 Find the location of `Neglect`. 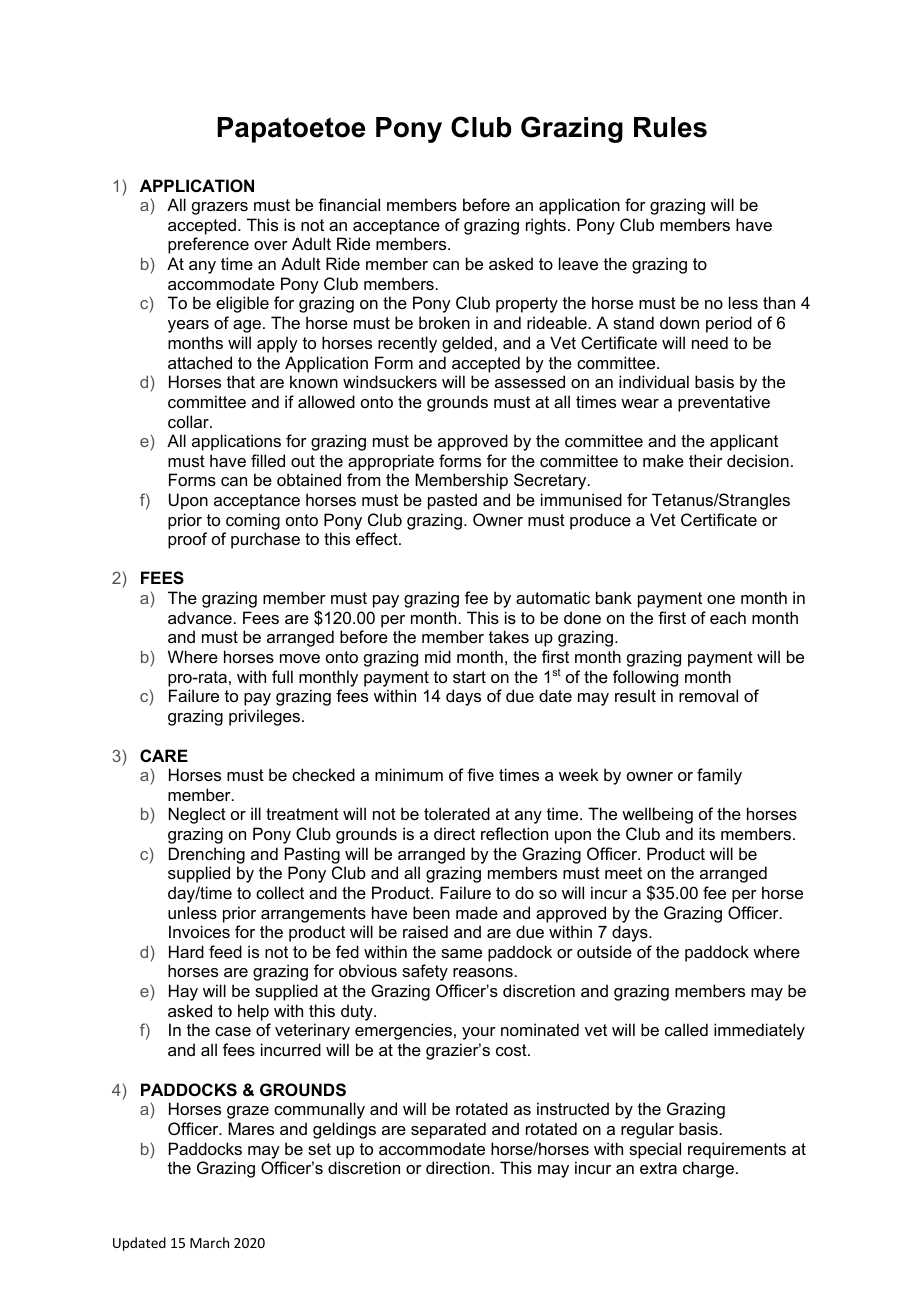

Neglect is located at coordinates (197, 815).
